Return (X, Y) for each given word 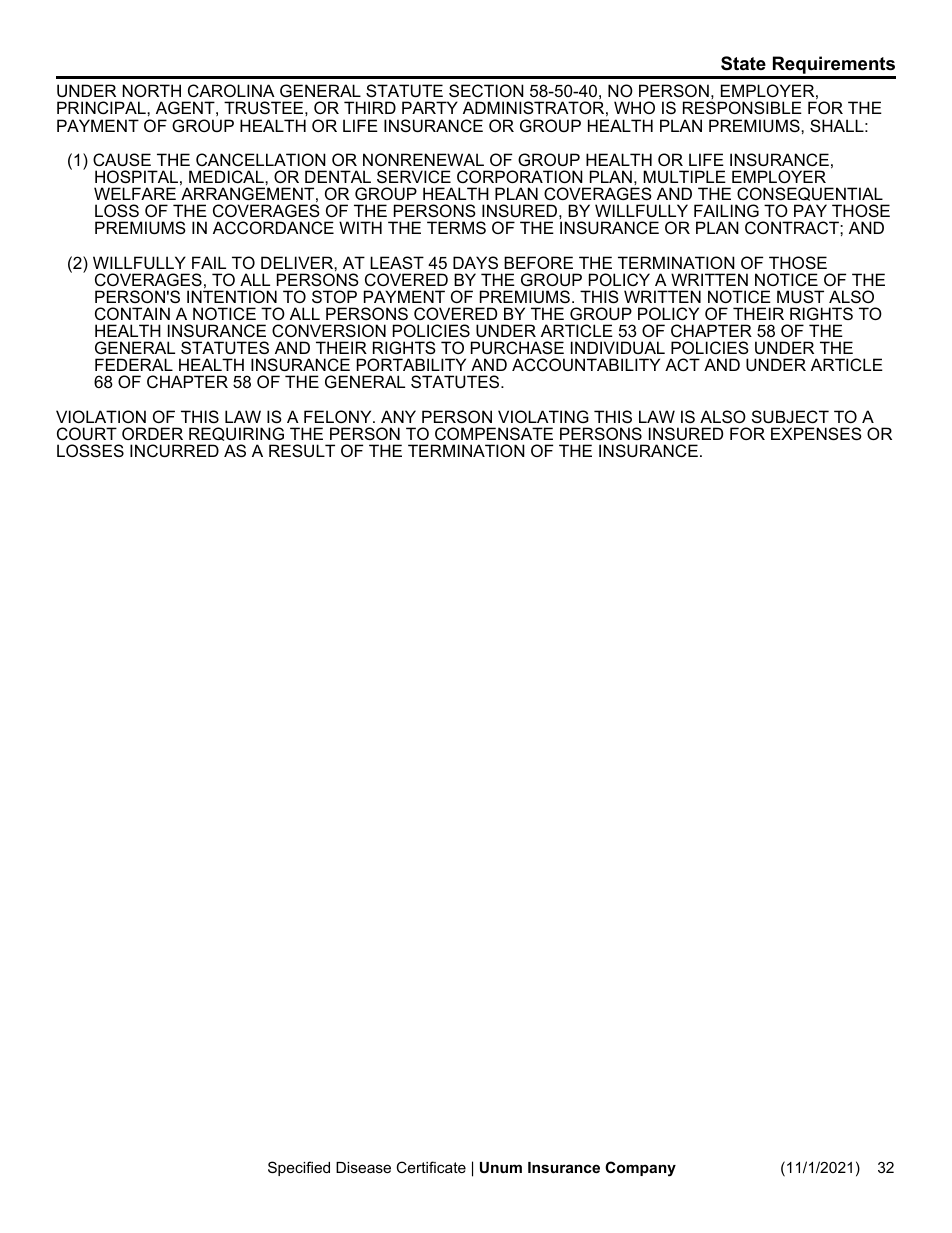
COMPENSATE (494, 433)
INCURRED (174, 450)
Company (640, 1169)
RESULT (302, 450)
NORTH (152, 90)
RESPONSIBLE (742, 107)
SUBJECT (790, 416)
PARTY (430, 107)
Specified (299, 1168)
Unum (501, 1167)
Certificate (431, 1167)
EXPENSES (816, 433)
